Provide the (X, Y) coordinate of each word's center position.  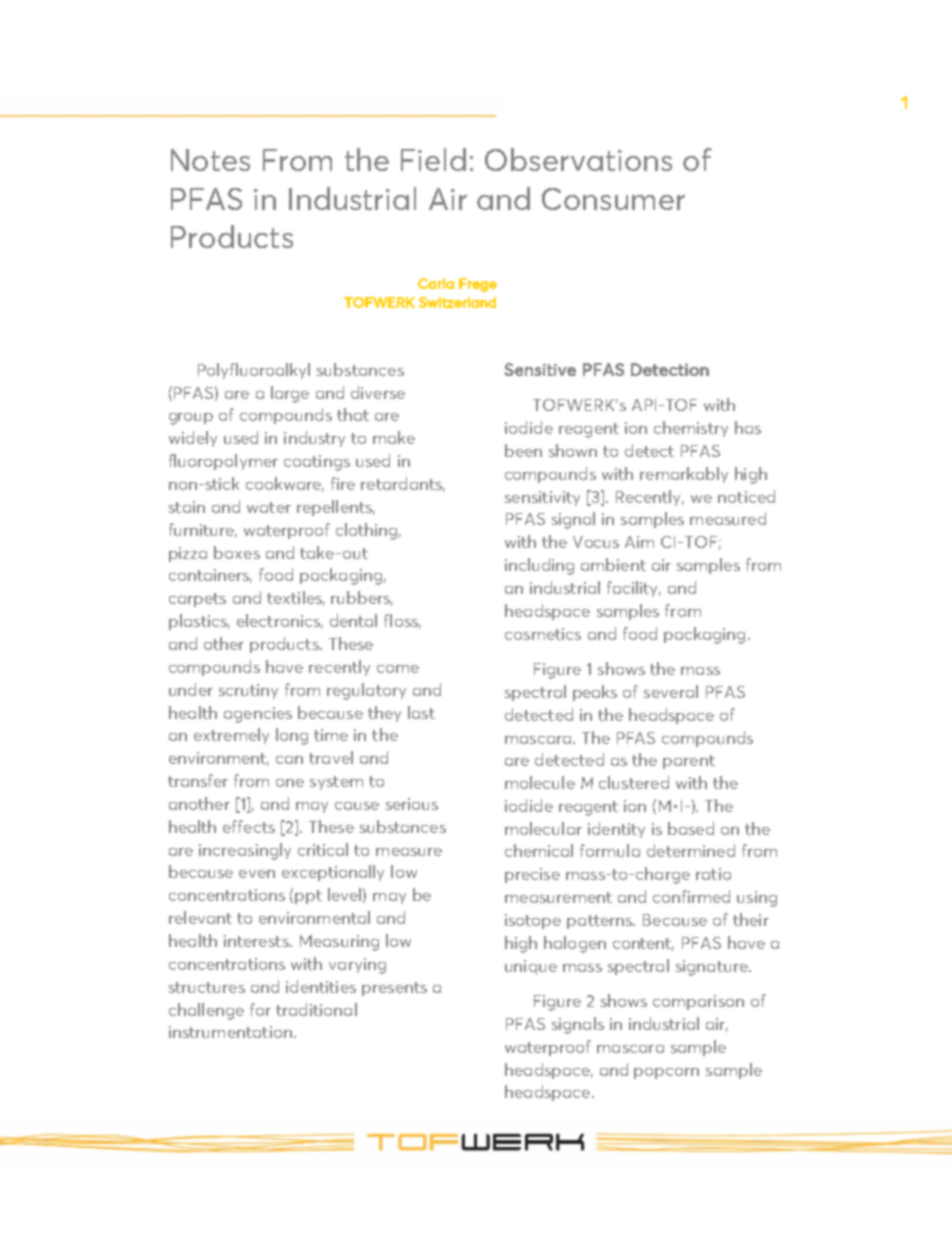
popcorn (666, 1073)
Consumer (613, 199)
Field (433, 159)
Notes (210, 160)
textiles (296, 598)
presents (394, 989)
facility (634, 589)
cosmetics (543, 634)
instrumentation (230, 1032)
